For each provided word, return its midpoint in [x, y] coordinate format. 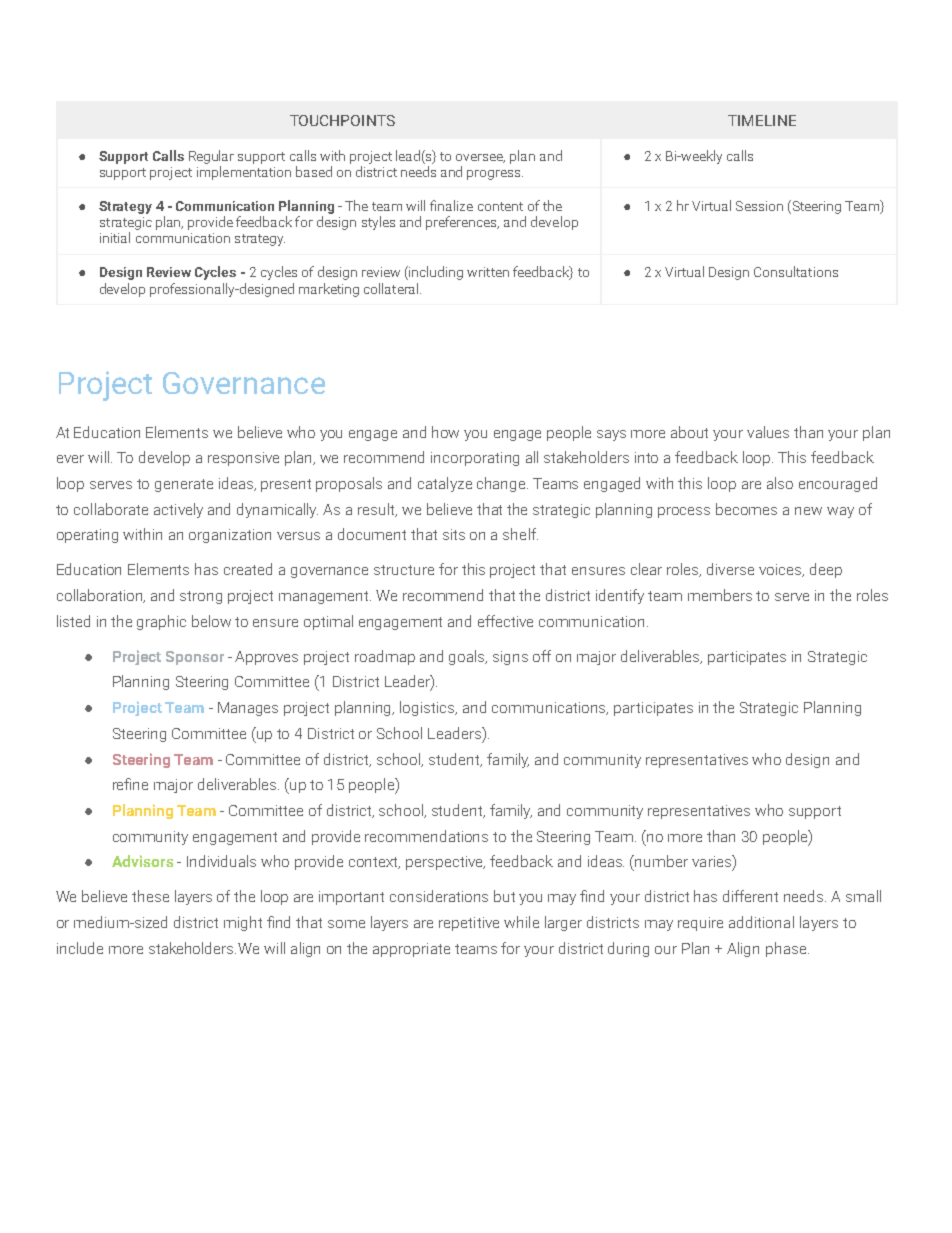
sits [454, 534]
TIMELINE [762, 120]
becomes [746, 509]
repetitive [469, 924]
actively [178, 510]
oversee [480, 158]
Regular [211, 157]
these [150, 896]
